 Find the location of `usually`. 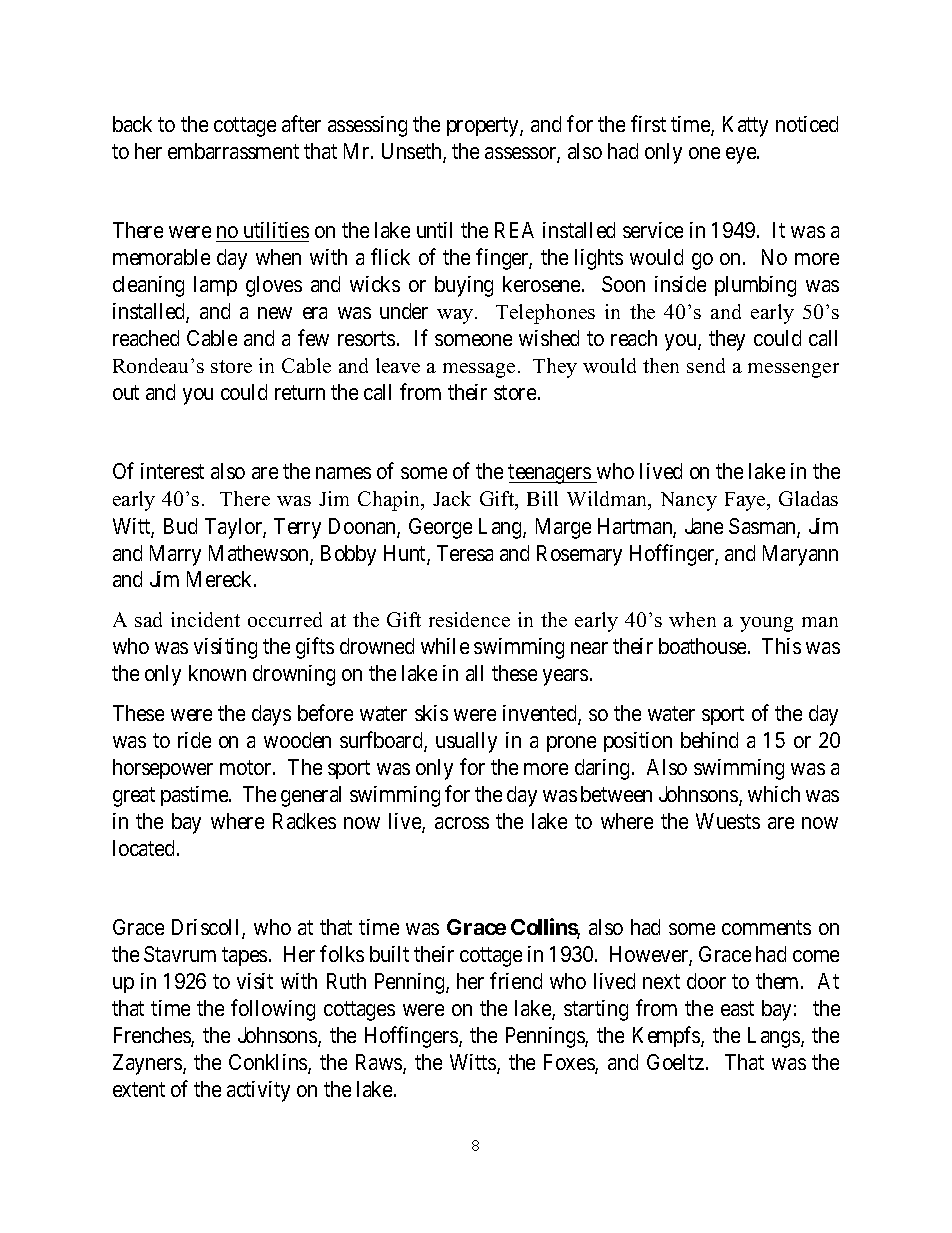

usually is located at coordinates (466, 742).
